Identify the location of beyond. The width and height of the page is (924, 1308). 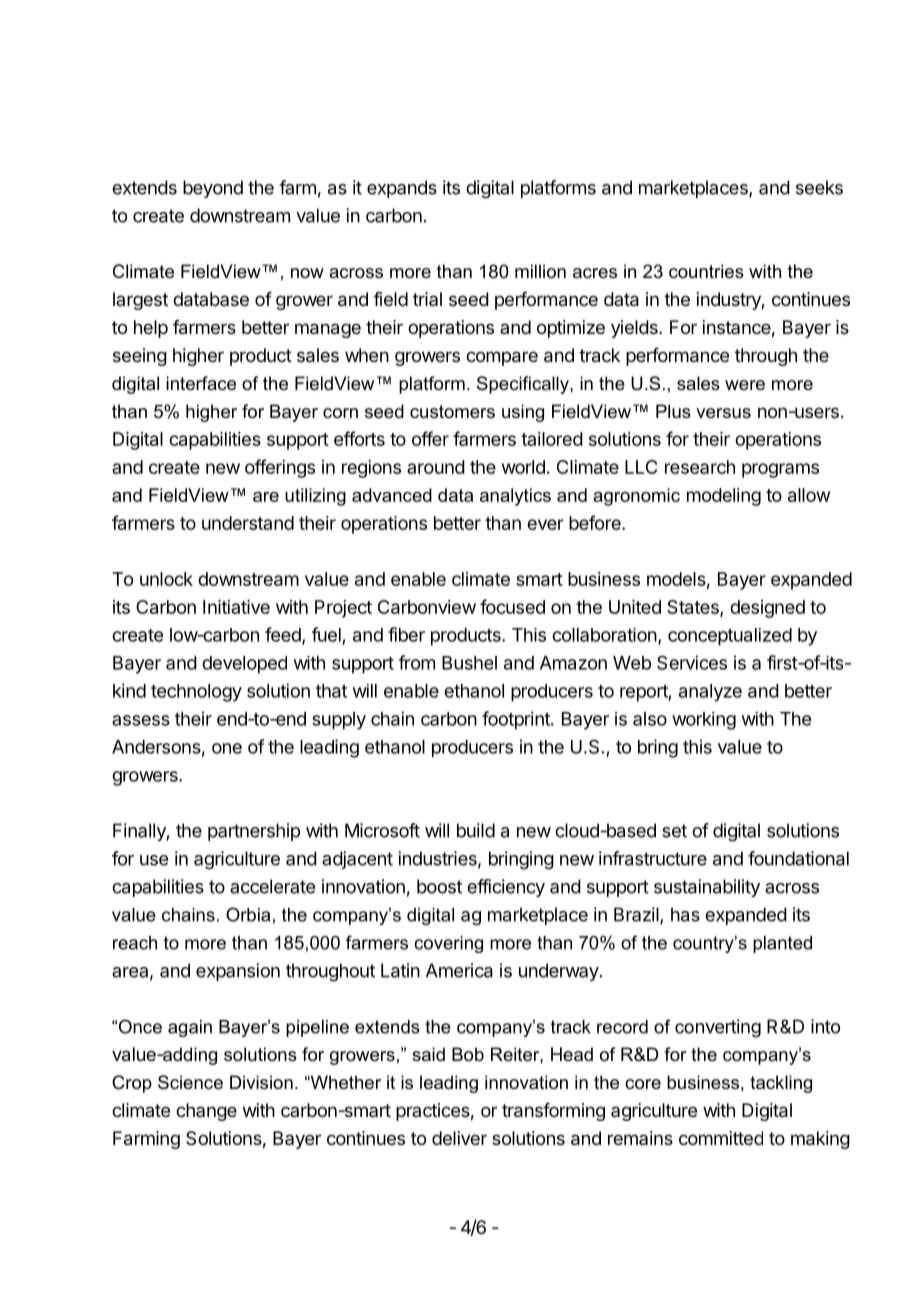
(213, 189).
